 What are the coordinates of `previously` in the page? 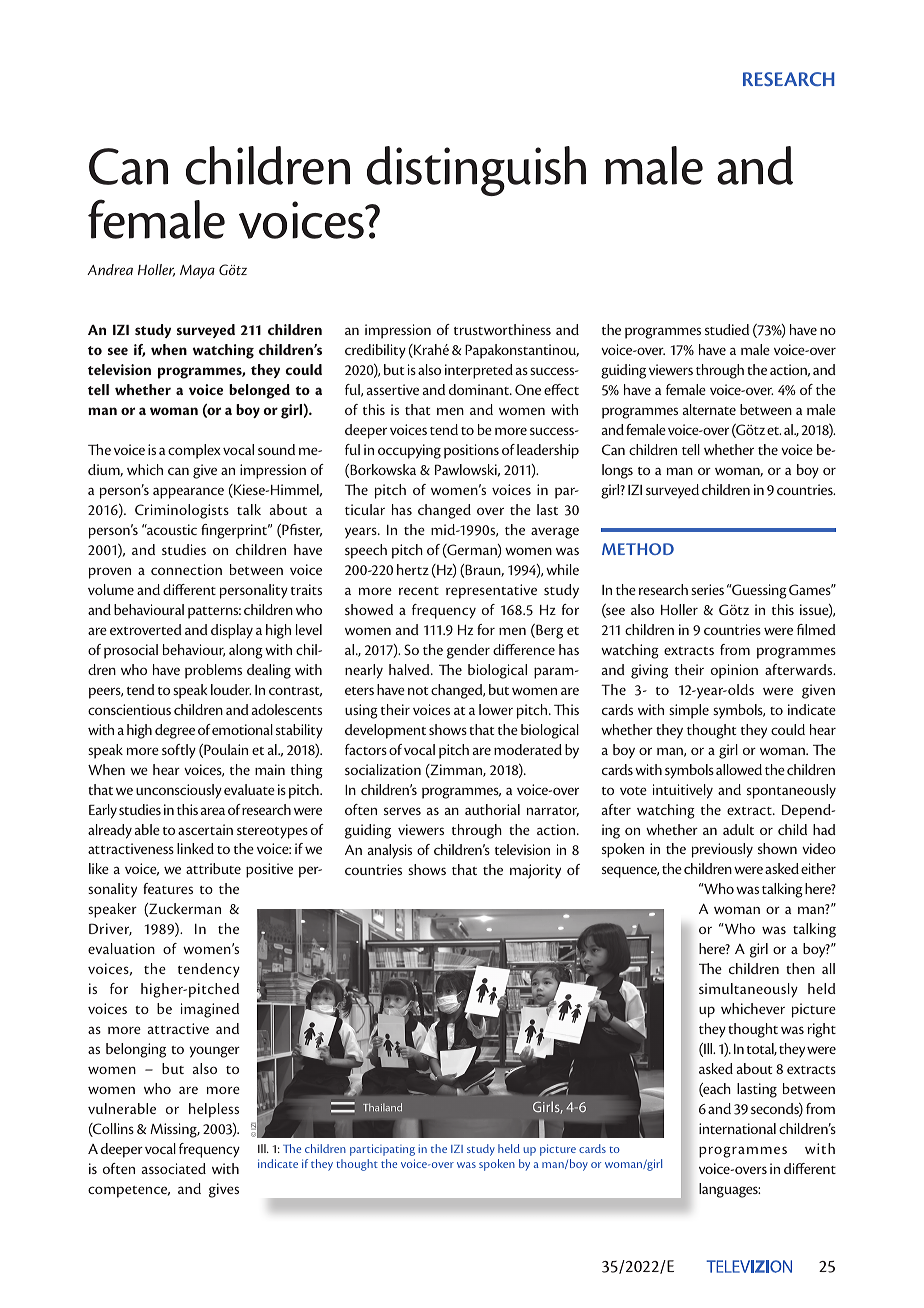 It's located at (722, 850).
